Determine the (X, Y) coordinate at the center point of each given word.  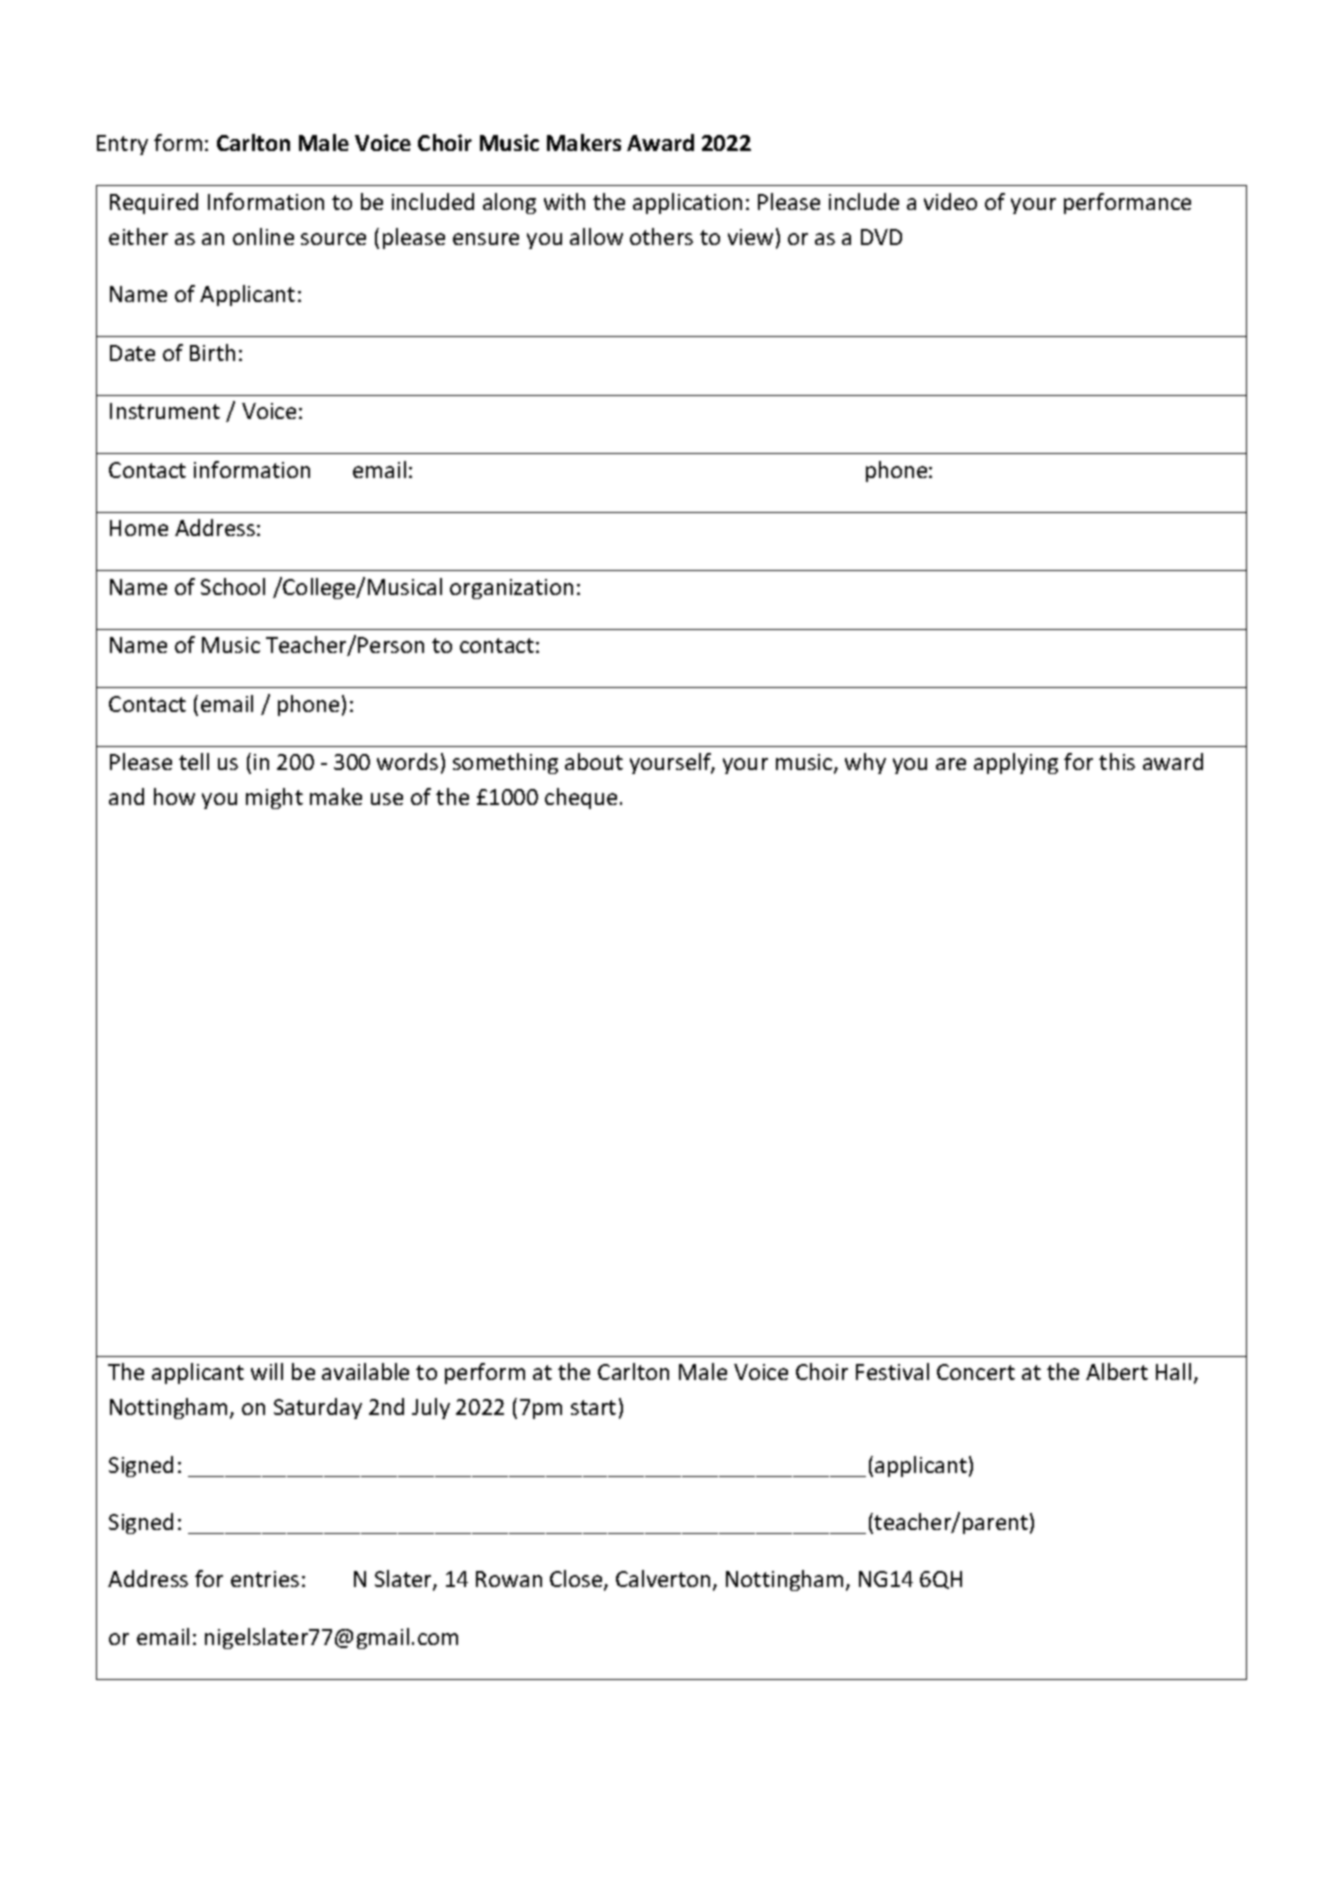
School (233, 586)
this (1117, 761)
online (263, 236)
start (593, 1407)
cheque (581, 798)
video (950, 201)
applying (1016, 763)
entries (265, 1579)
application (687, 203)
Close (577, 1580)
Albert (1117, 1371)
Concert (976, 1372)
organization (511, 589)
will (267, 1371)
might (274, 798)
